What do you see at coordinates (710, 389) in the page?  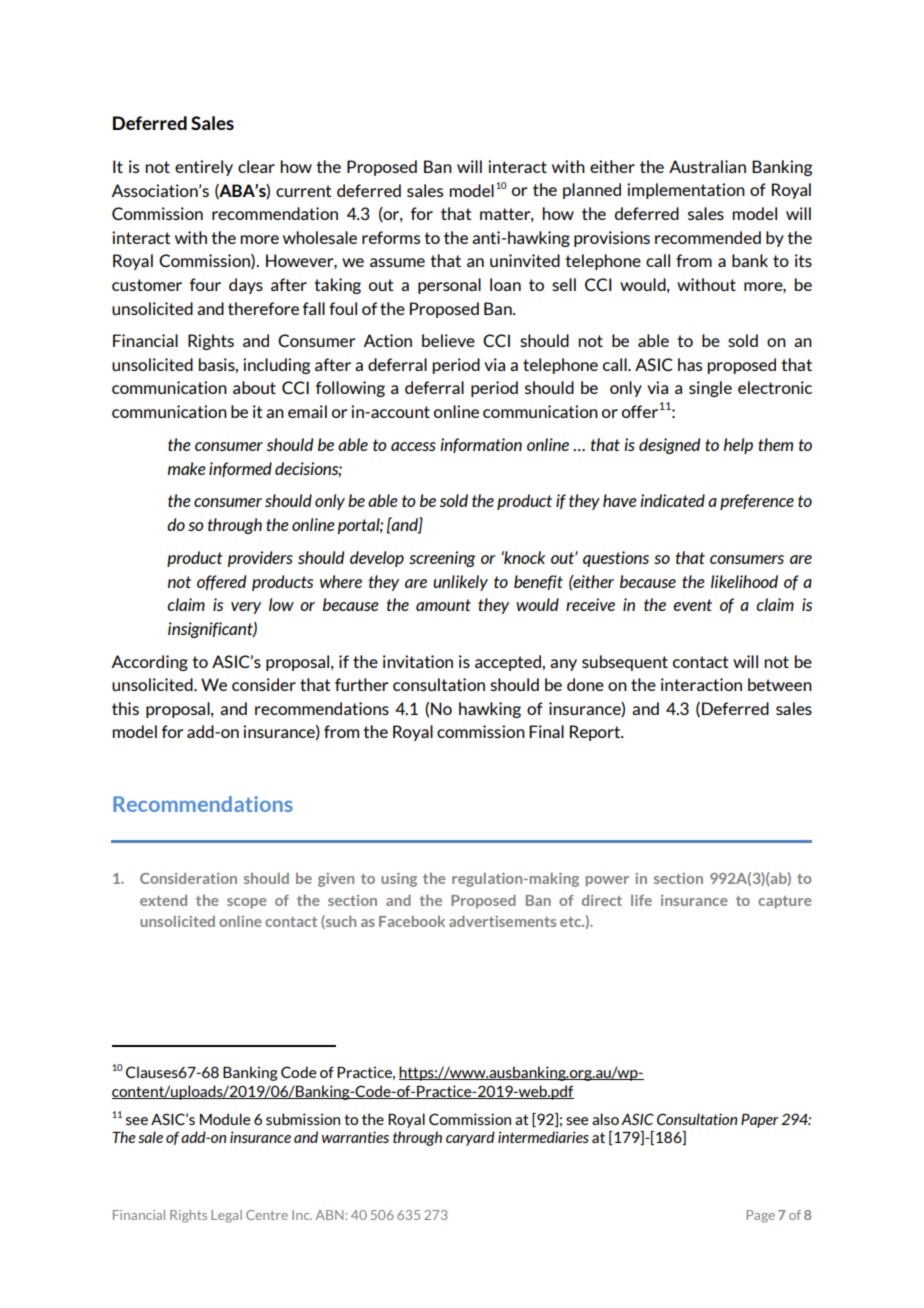 I see `single` at bounding box center [710, 389].
